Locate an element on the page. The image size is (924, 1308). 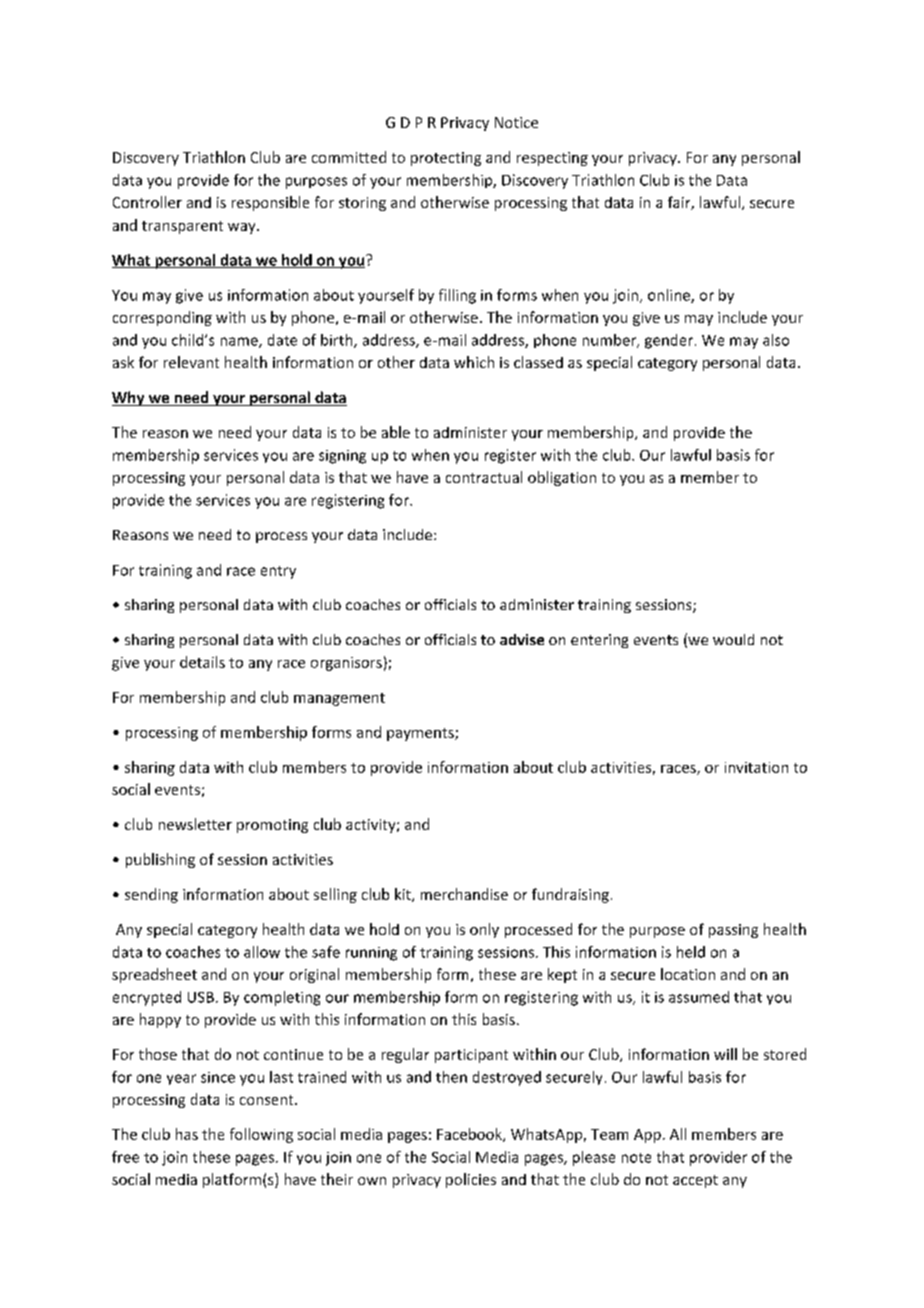
gender is located at coordinates (669, 341).
